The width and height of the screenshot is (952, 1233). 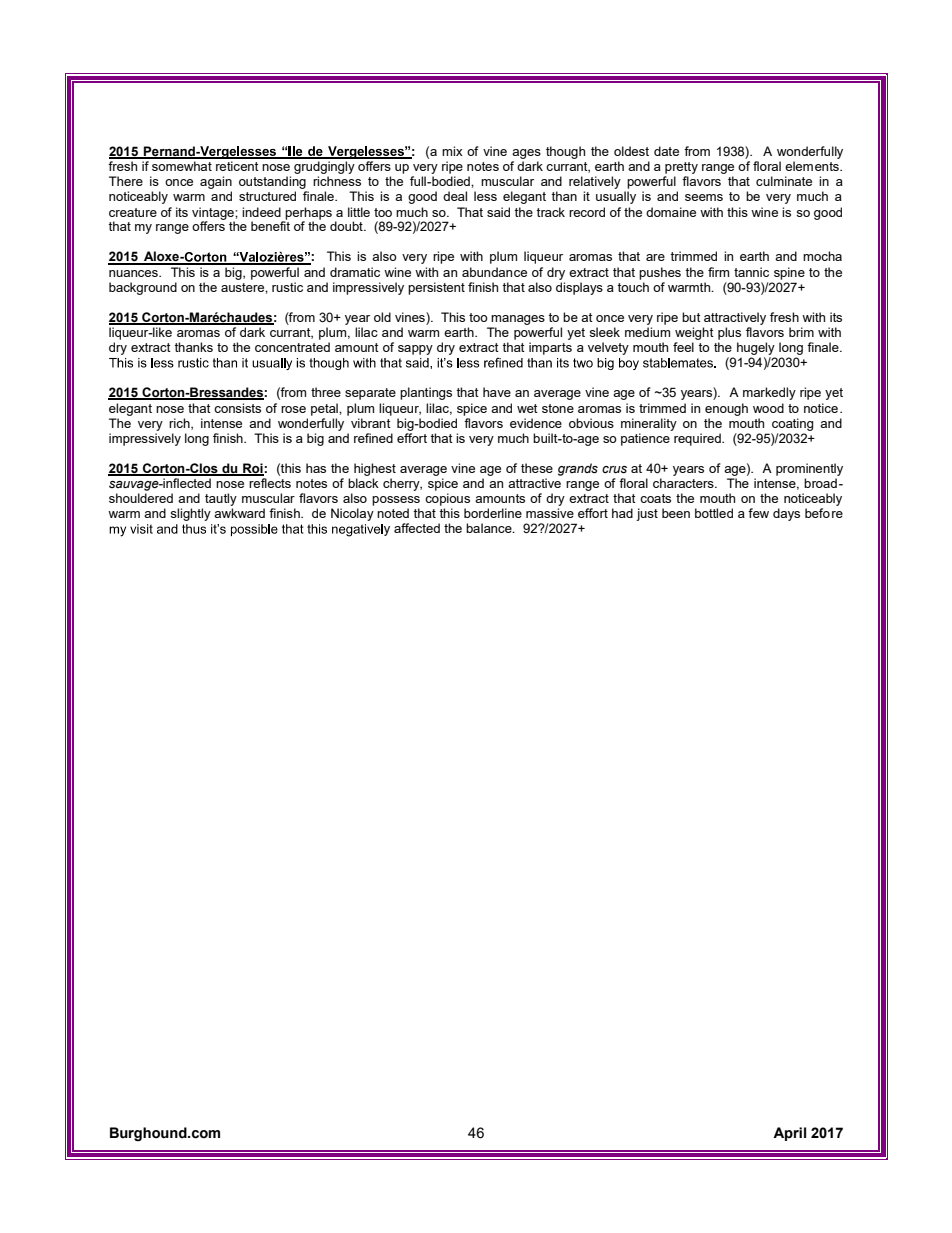 I want to click on days, so click(x=786, y=514).
